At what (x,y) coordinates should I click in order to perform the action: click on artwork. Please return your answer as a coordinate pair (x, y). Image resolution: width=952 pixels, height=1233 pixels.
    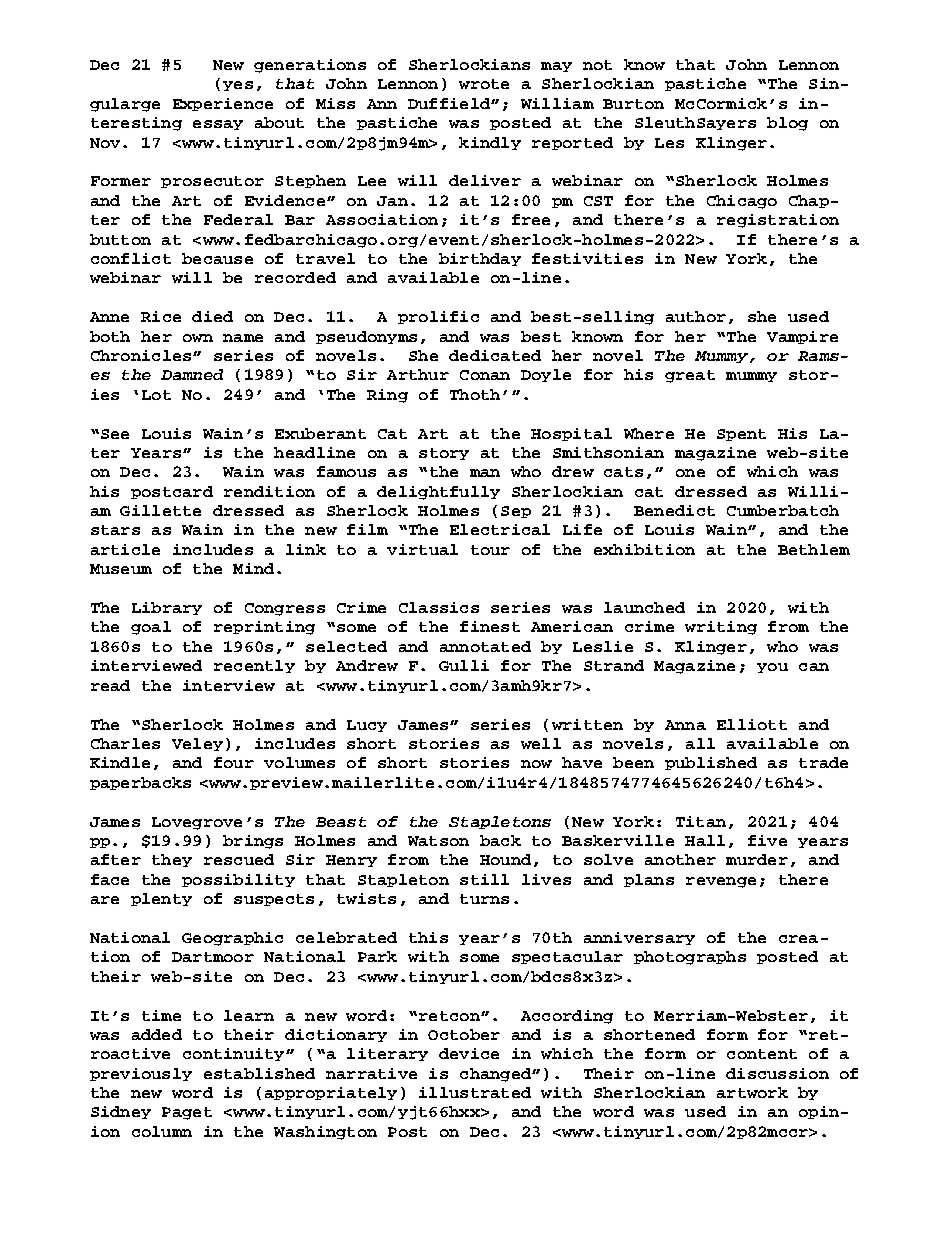
    Looking at the image, I should click on (752, 1092).
